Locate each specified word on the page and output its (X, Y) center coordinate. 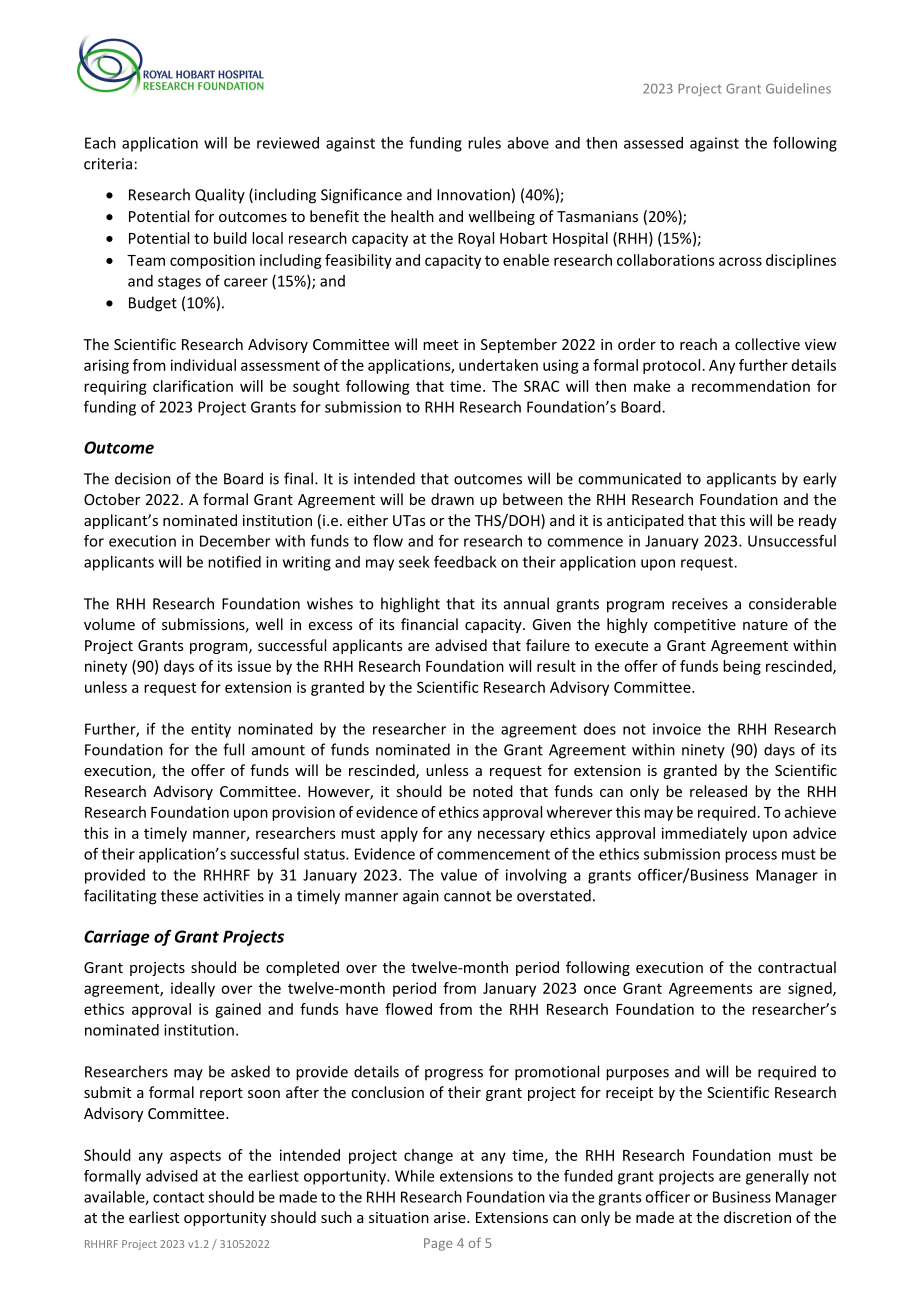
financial (429, 624)
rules (484, 143)
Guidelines (798, 88)
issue (254, 666)
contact (178, 1197)
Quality (220, 196)
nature (765, 625)
